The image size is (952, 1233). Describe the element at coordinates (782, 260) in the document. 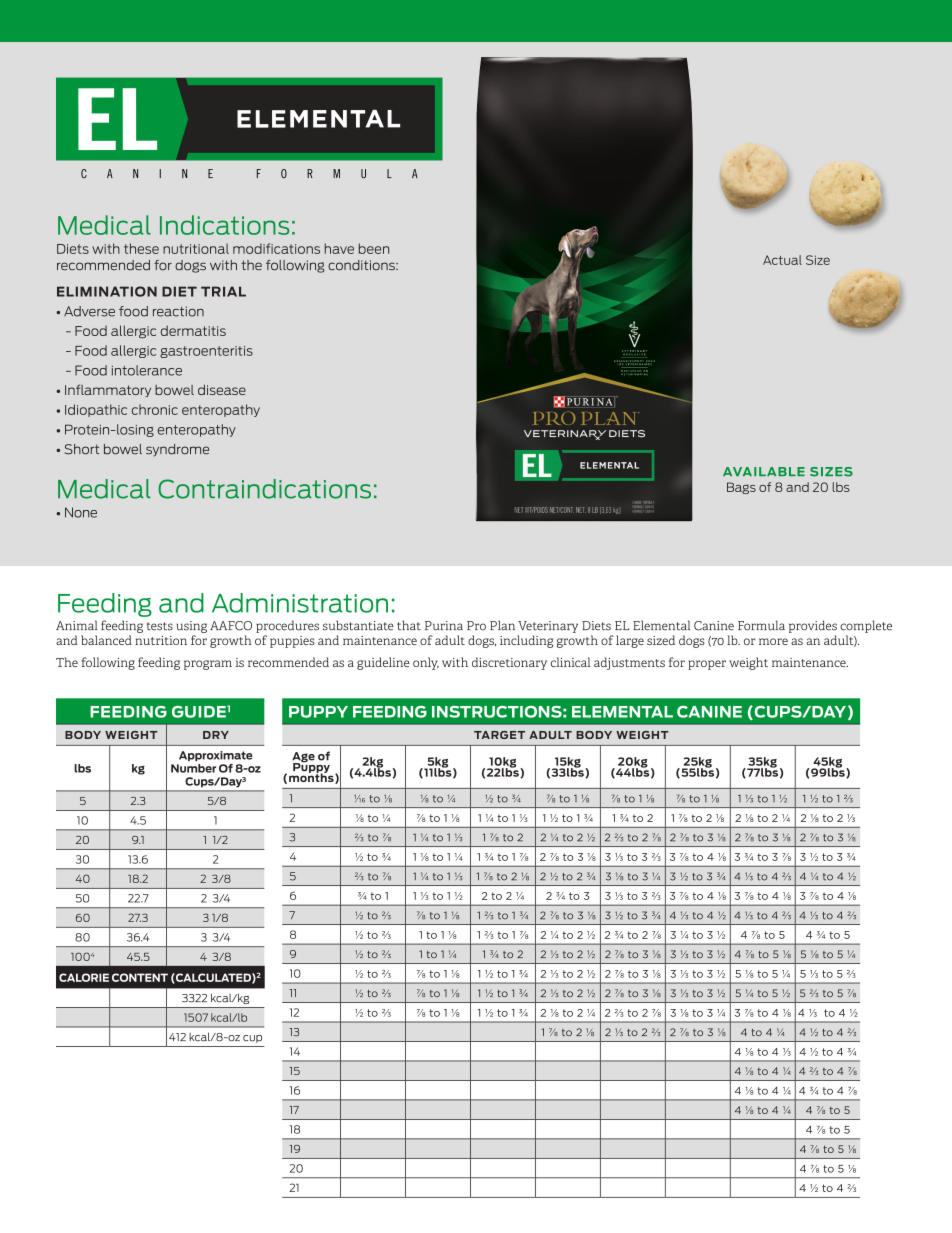

I see `Actual` at that location.
